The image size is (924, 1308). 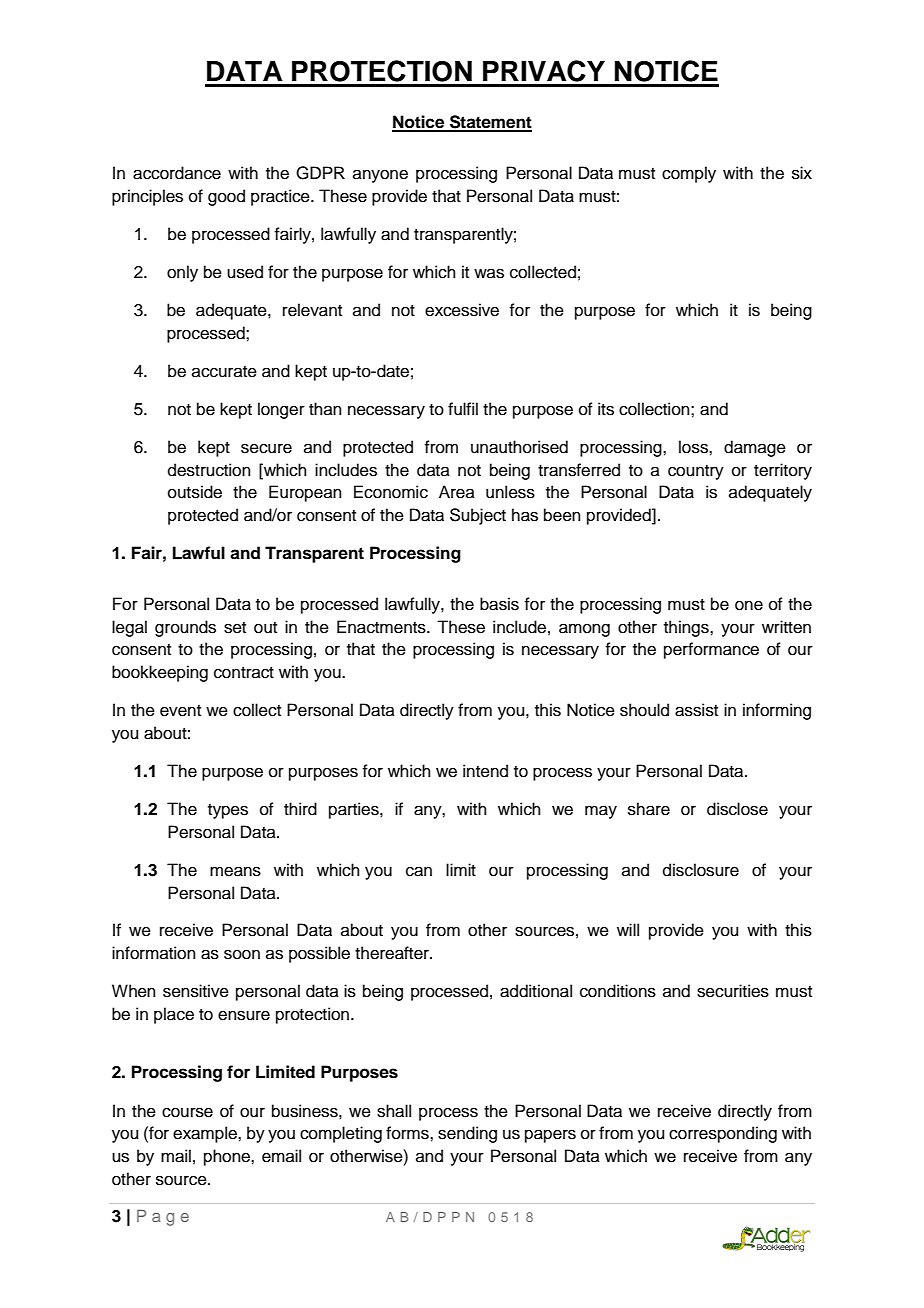 I want to click on Area, so click(x=457, y=492).
